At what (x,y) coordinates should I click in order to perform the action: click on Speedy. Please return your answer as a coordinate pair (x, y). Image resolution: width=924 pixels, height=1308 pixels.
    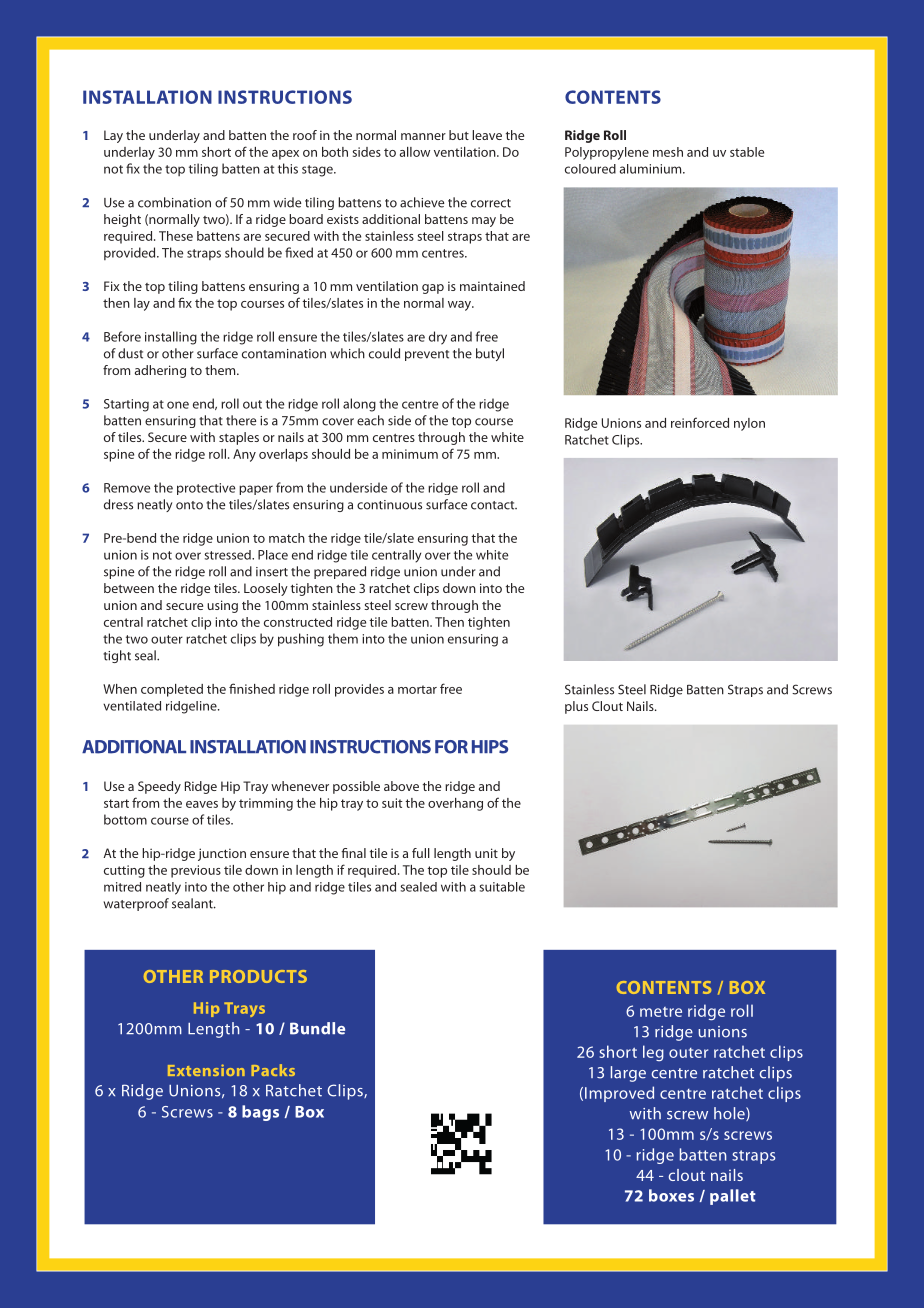
    Looking at the image, I should click on (159, 787).
